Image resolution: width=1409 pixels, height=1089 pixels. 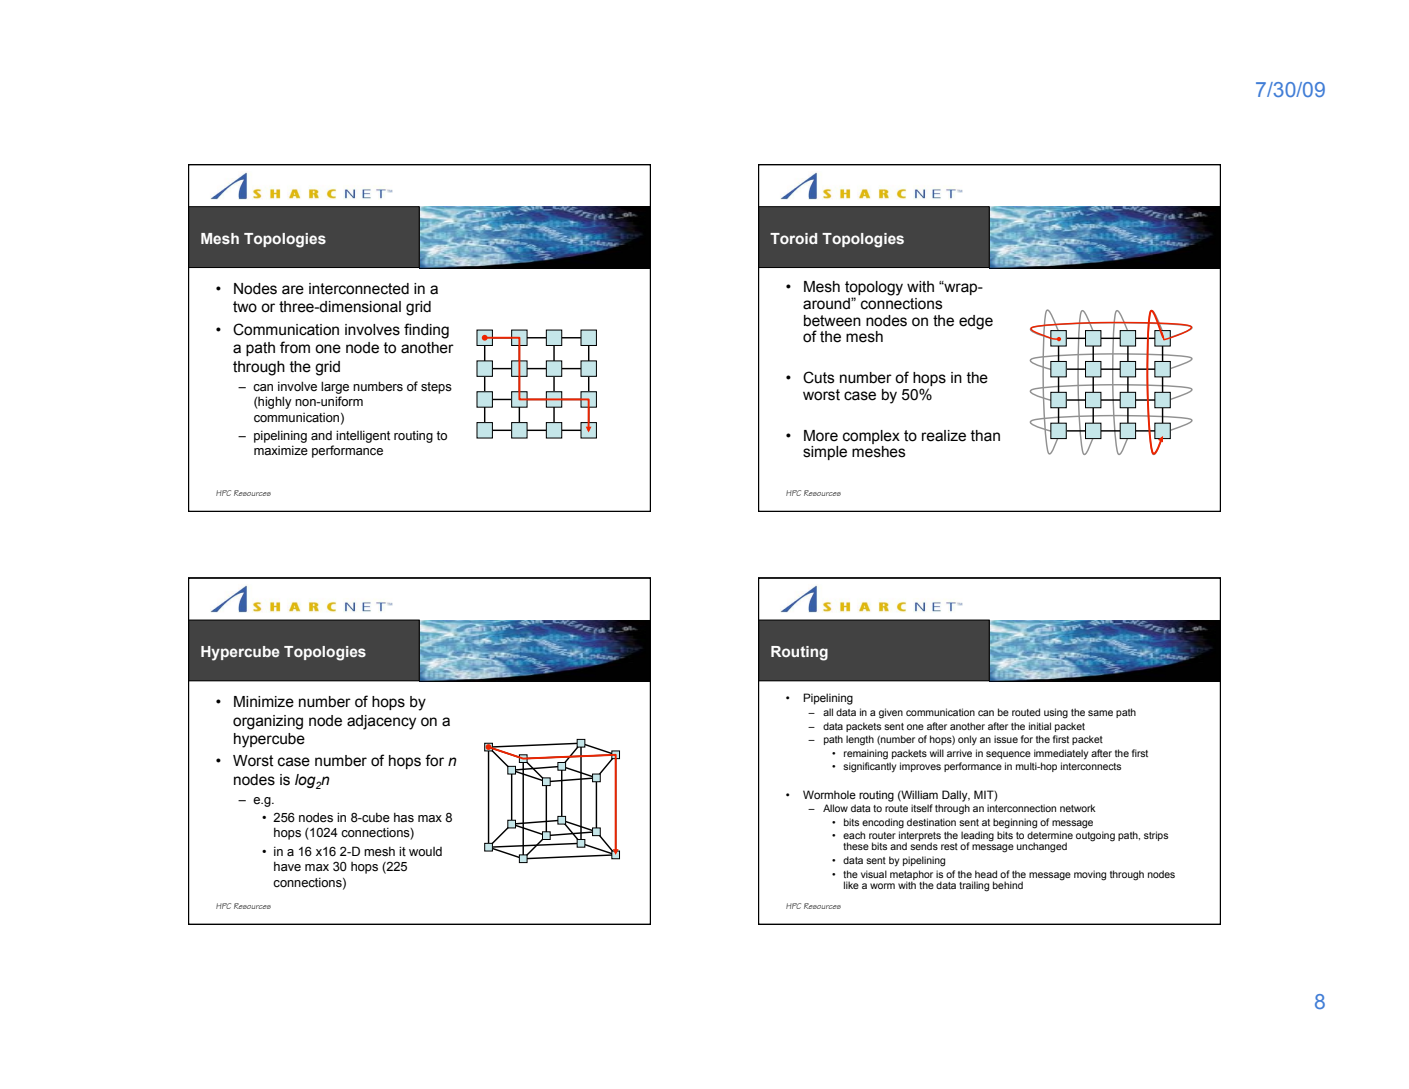 I want to click on length, so click(x=860, y=740).
